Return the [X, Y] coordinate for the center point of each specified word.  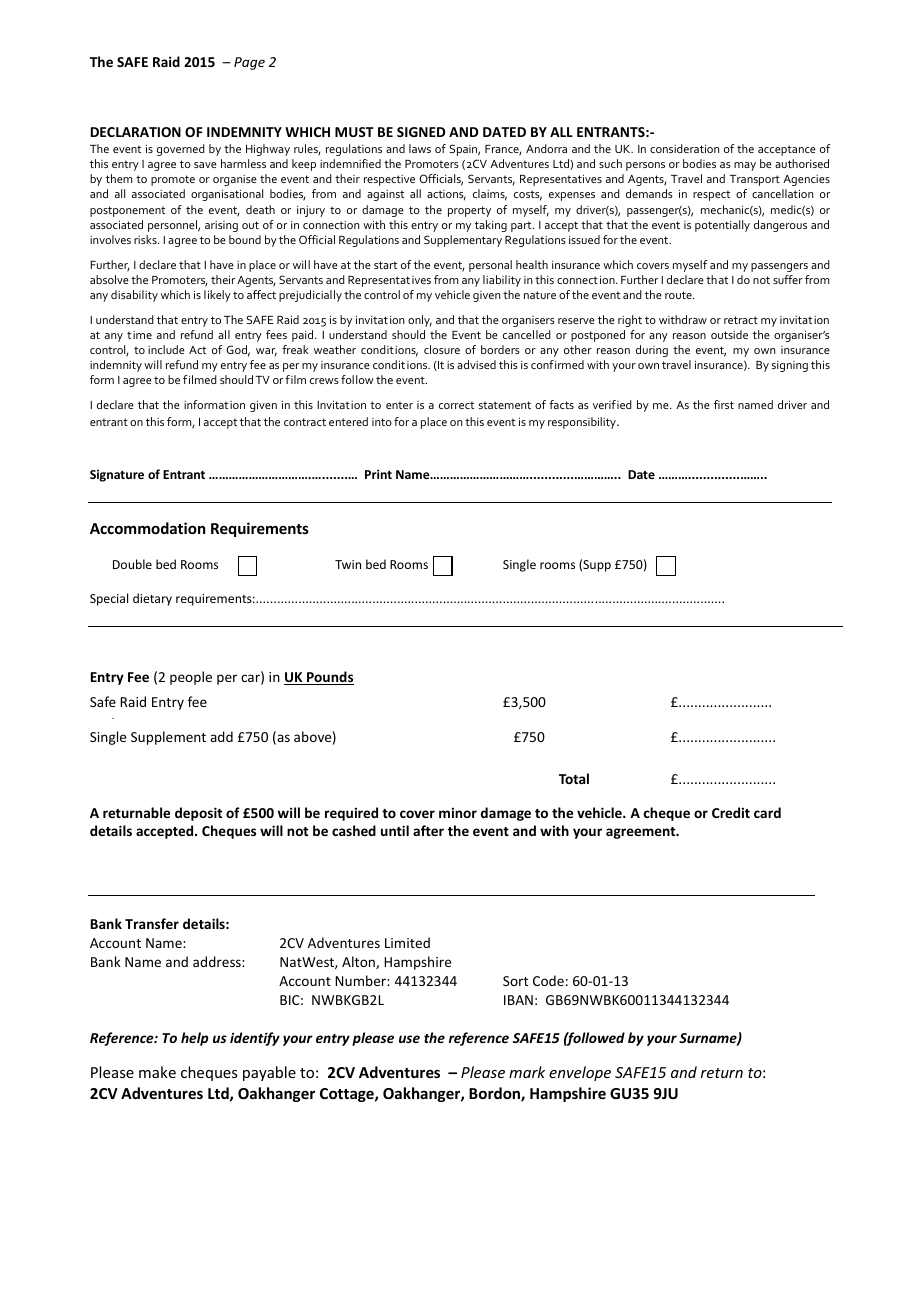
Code [548, 980]
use [409, 1039]
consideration [684, 148]
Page [249, 63]
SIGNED [421, 132]
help [195, 1039]
